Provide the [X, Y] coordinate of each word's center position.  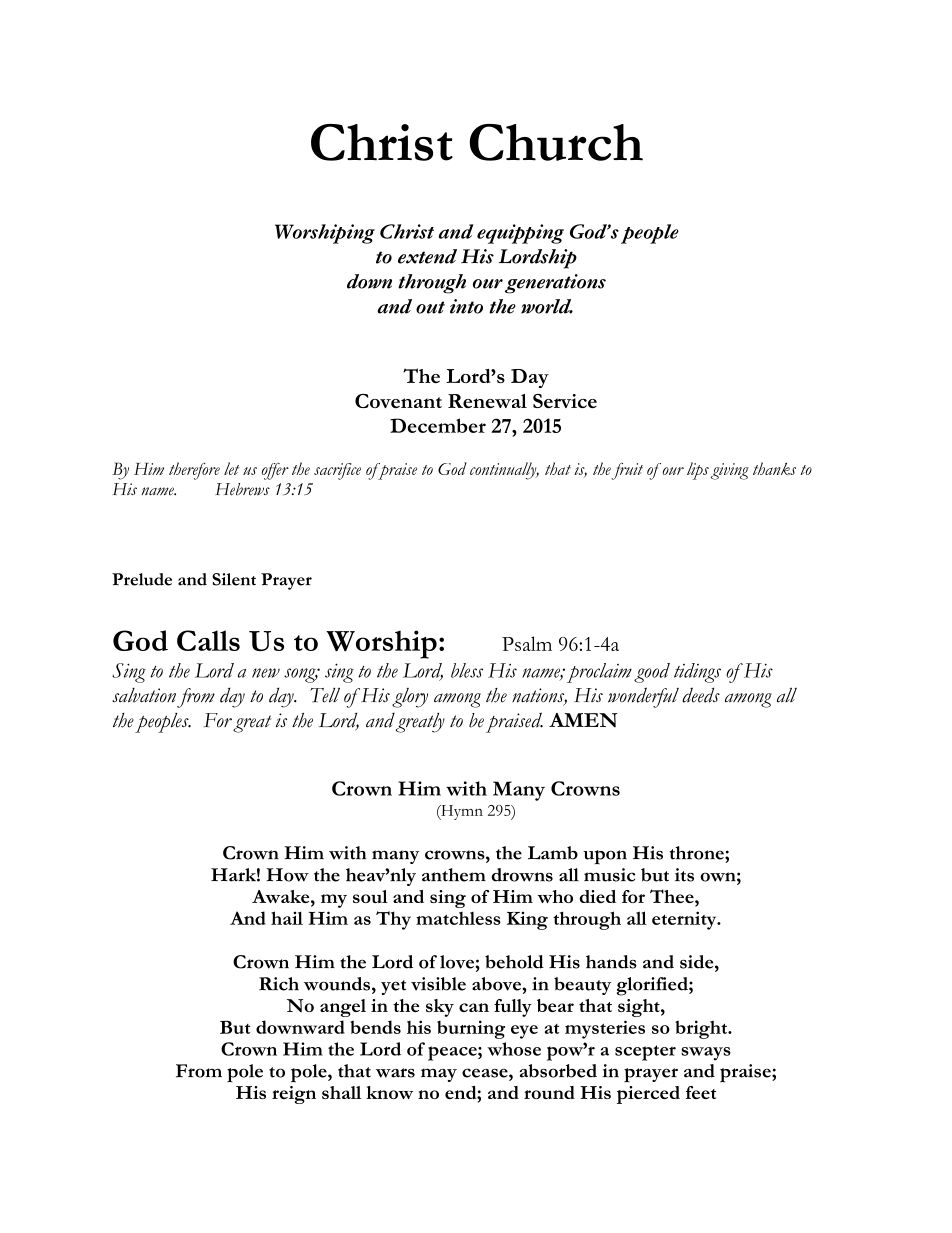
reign [294, 1095]
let [231, 468]
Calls [208, 640]
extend [427, 256]
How [287, 875]
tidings [697, 673]
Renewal [487, 401]
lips [698, 471]
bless [467, 670]
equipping [520, 234]
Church [556, 142]
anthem [454, 875]
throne [698, 853]
